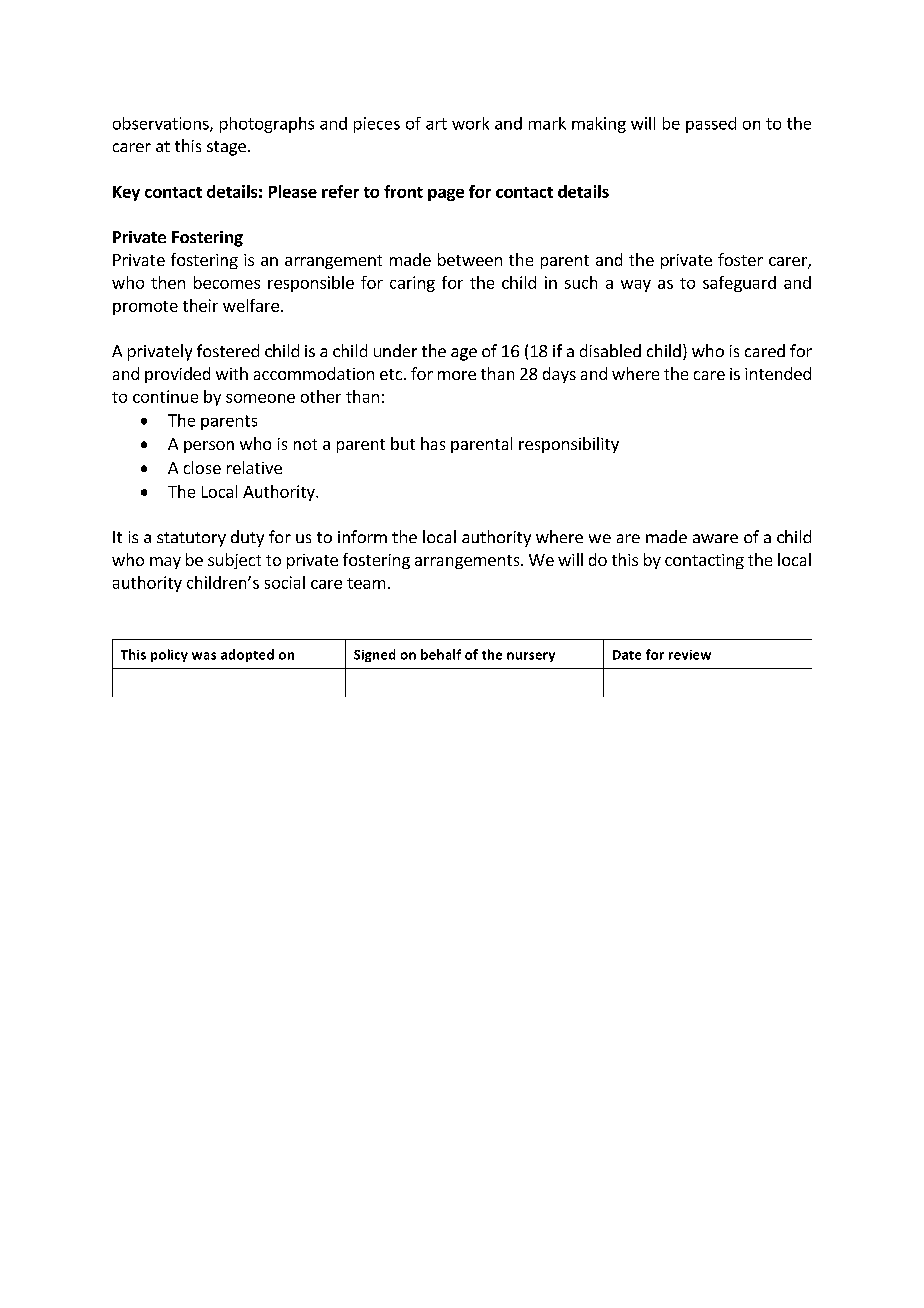 The height and width of the page is (1308, 924). What do you see at coordinates (227, 282) in the page?
I see `becomes` at bounding box center [227, 282].
